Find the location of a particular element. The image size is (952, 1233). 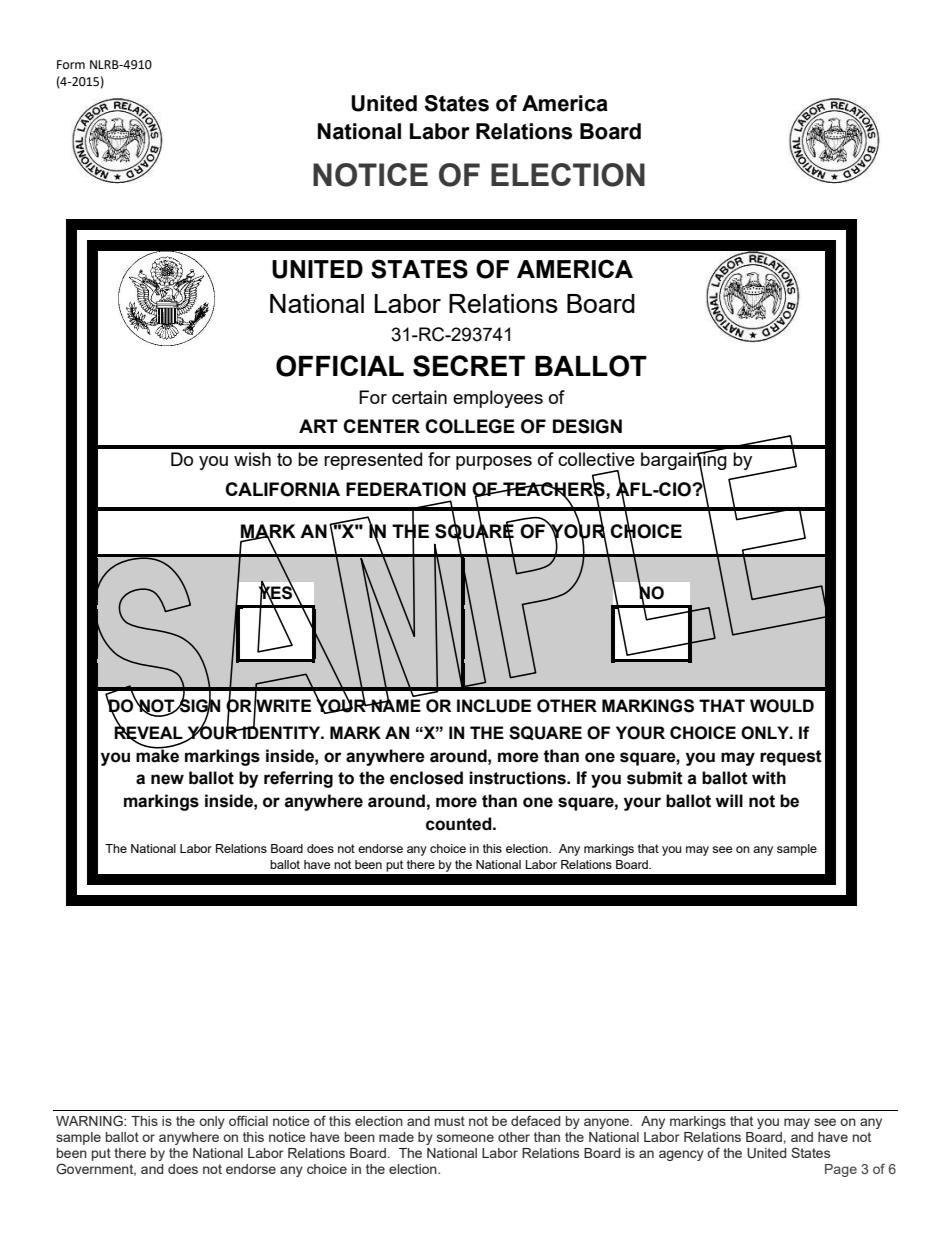

Form is located at coordinates (71, 64).
